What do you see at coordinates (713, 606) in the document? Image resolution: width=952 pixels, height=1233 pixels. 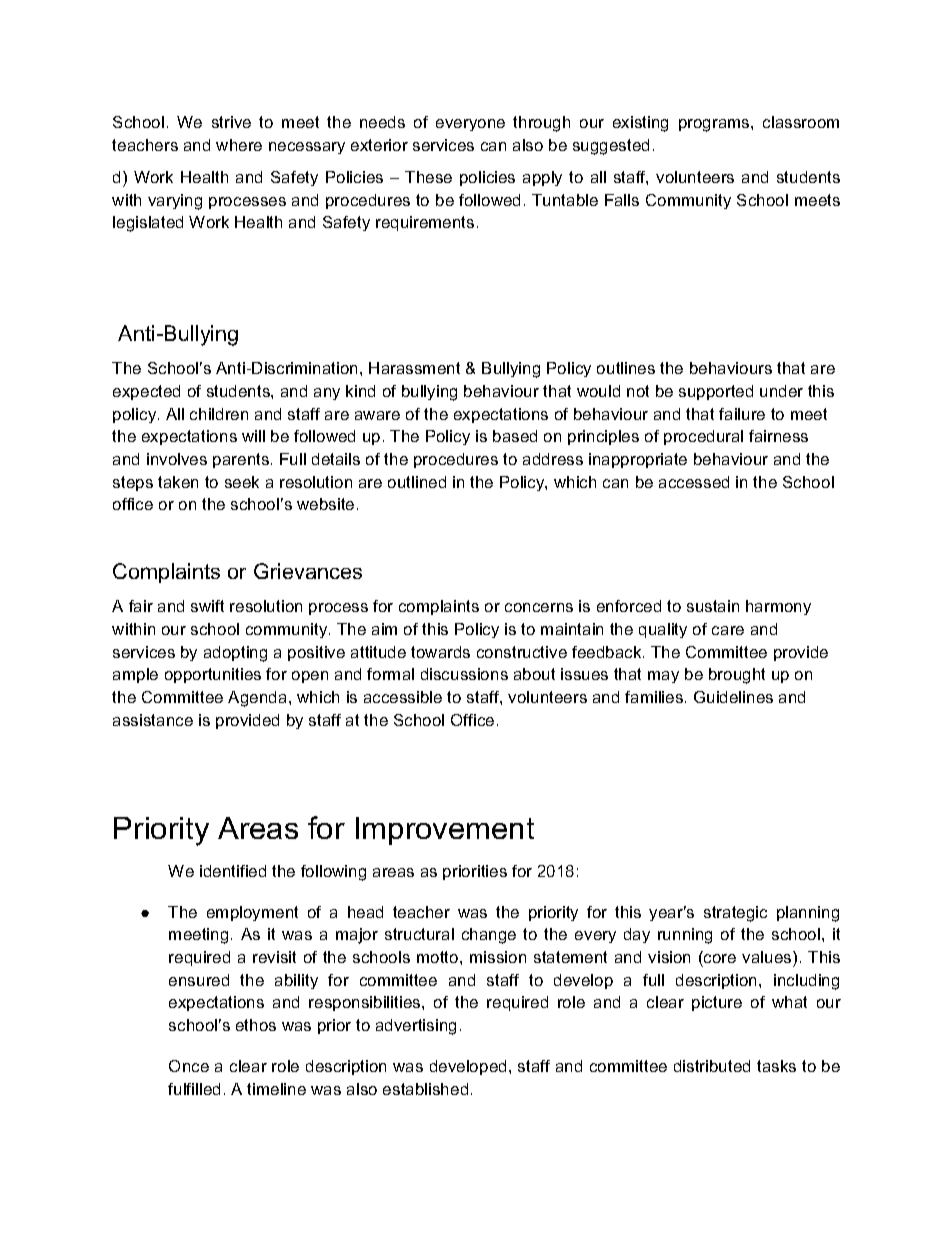 I see `sustain` at bounding box center [713, 606].
